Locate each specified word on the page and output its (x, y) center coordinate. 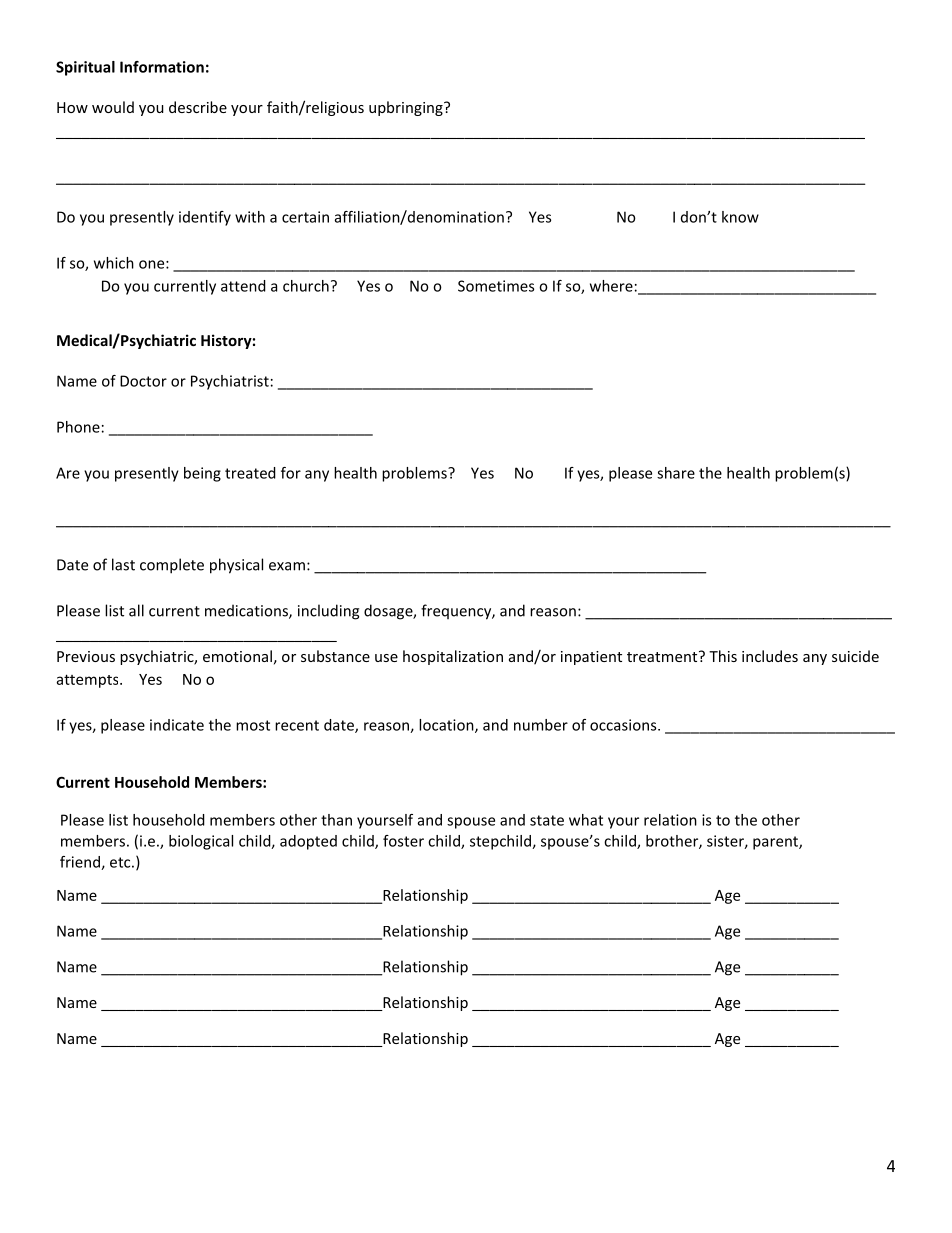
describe (198, 107)
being (202, 474)
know (740, 217)
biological (201, 842)
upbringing (407, 108)
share (676, 473)
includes (770, 656)
